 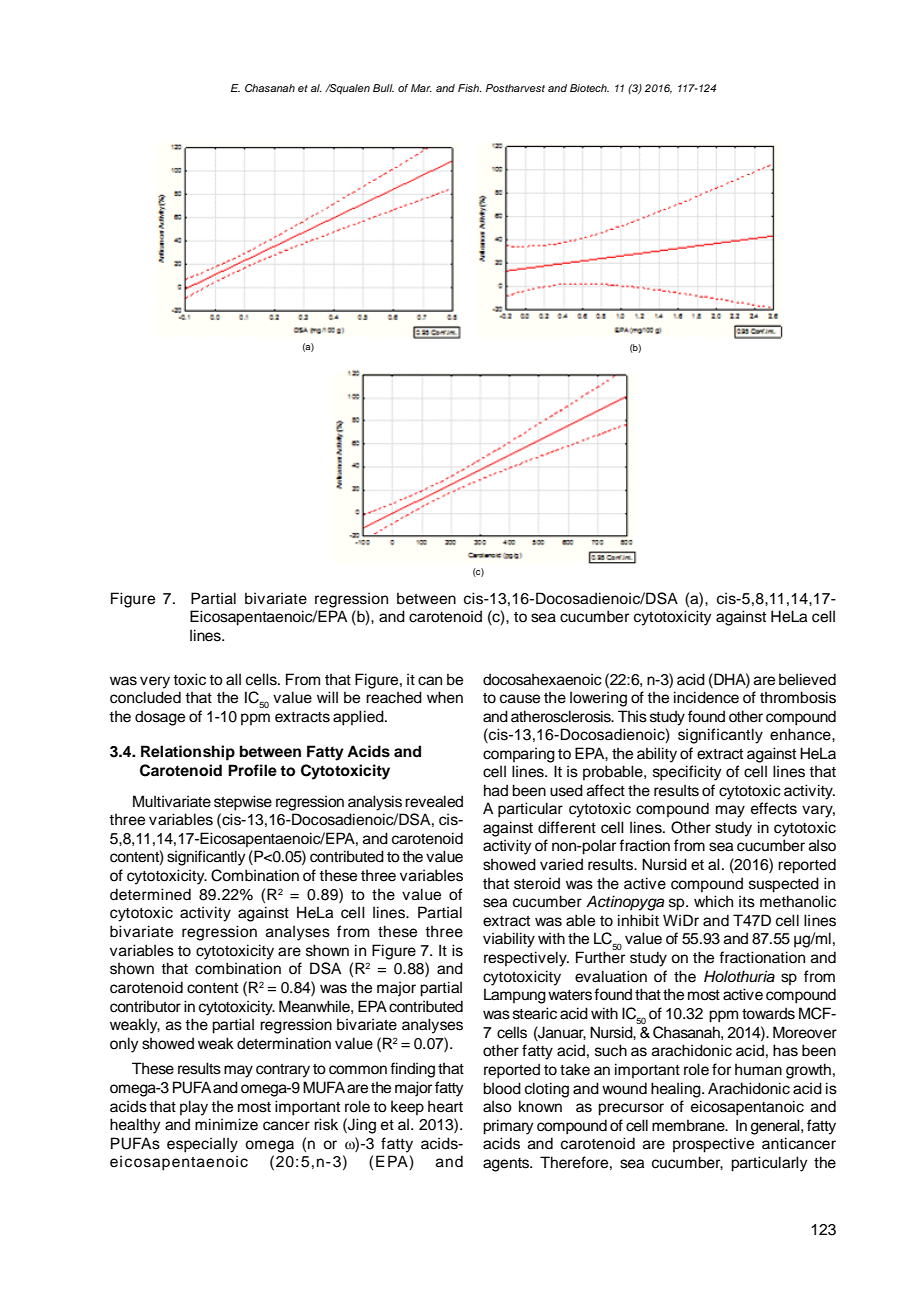 I want to click on docosahexaenoic, so click(x=542, y=679).
